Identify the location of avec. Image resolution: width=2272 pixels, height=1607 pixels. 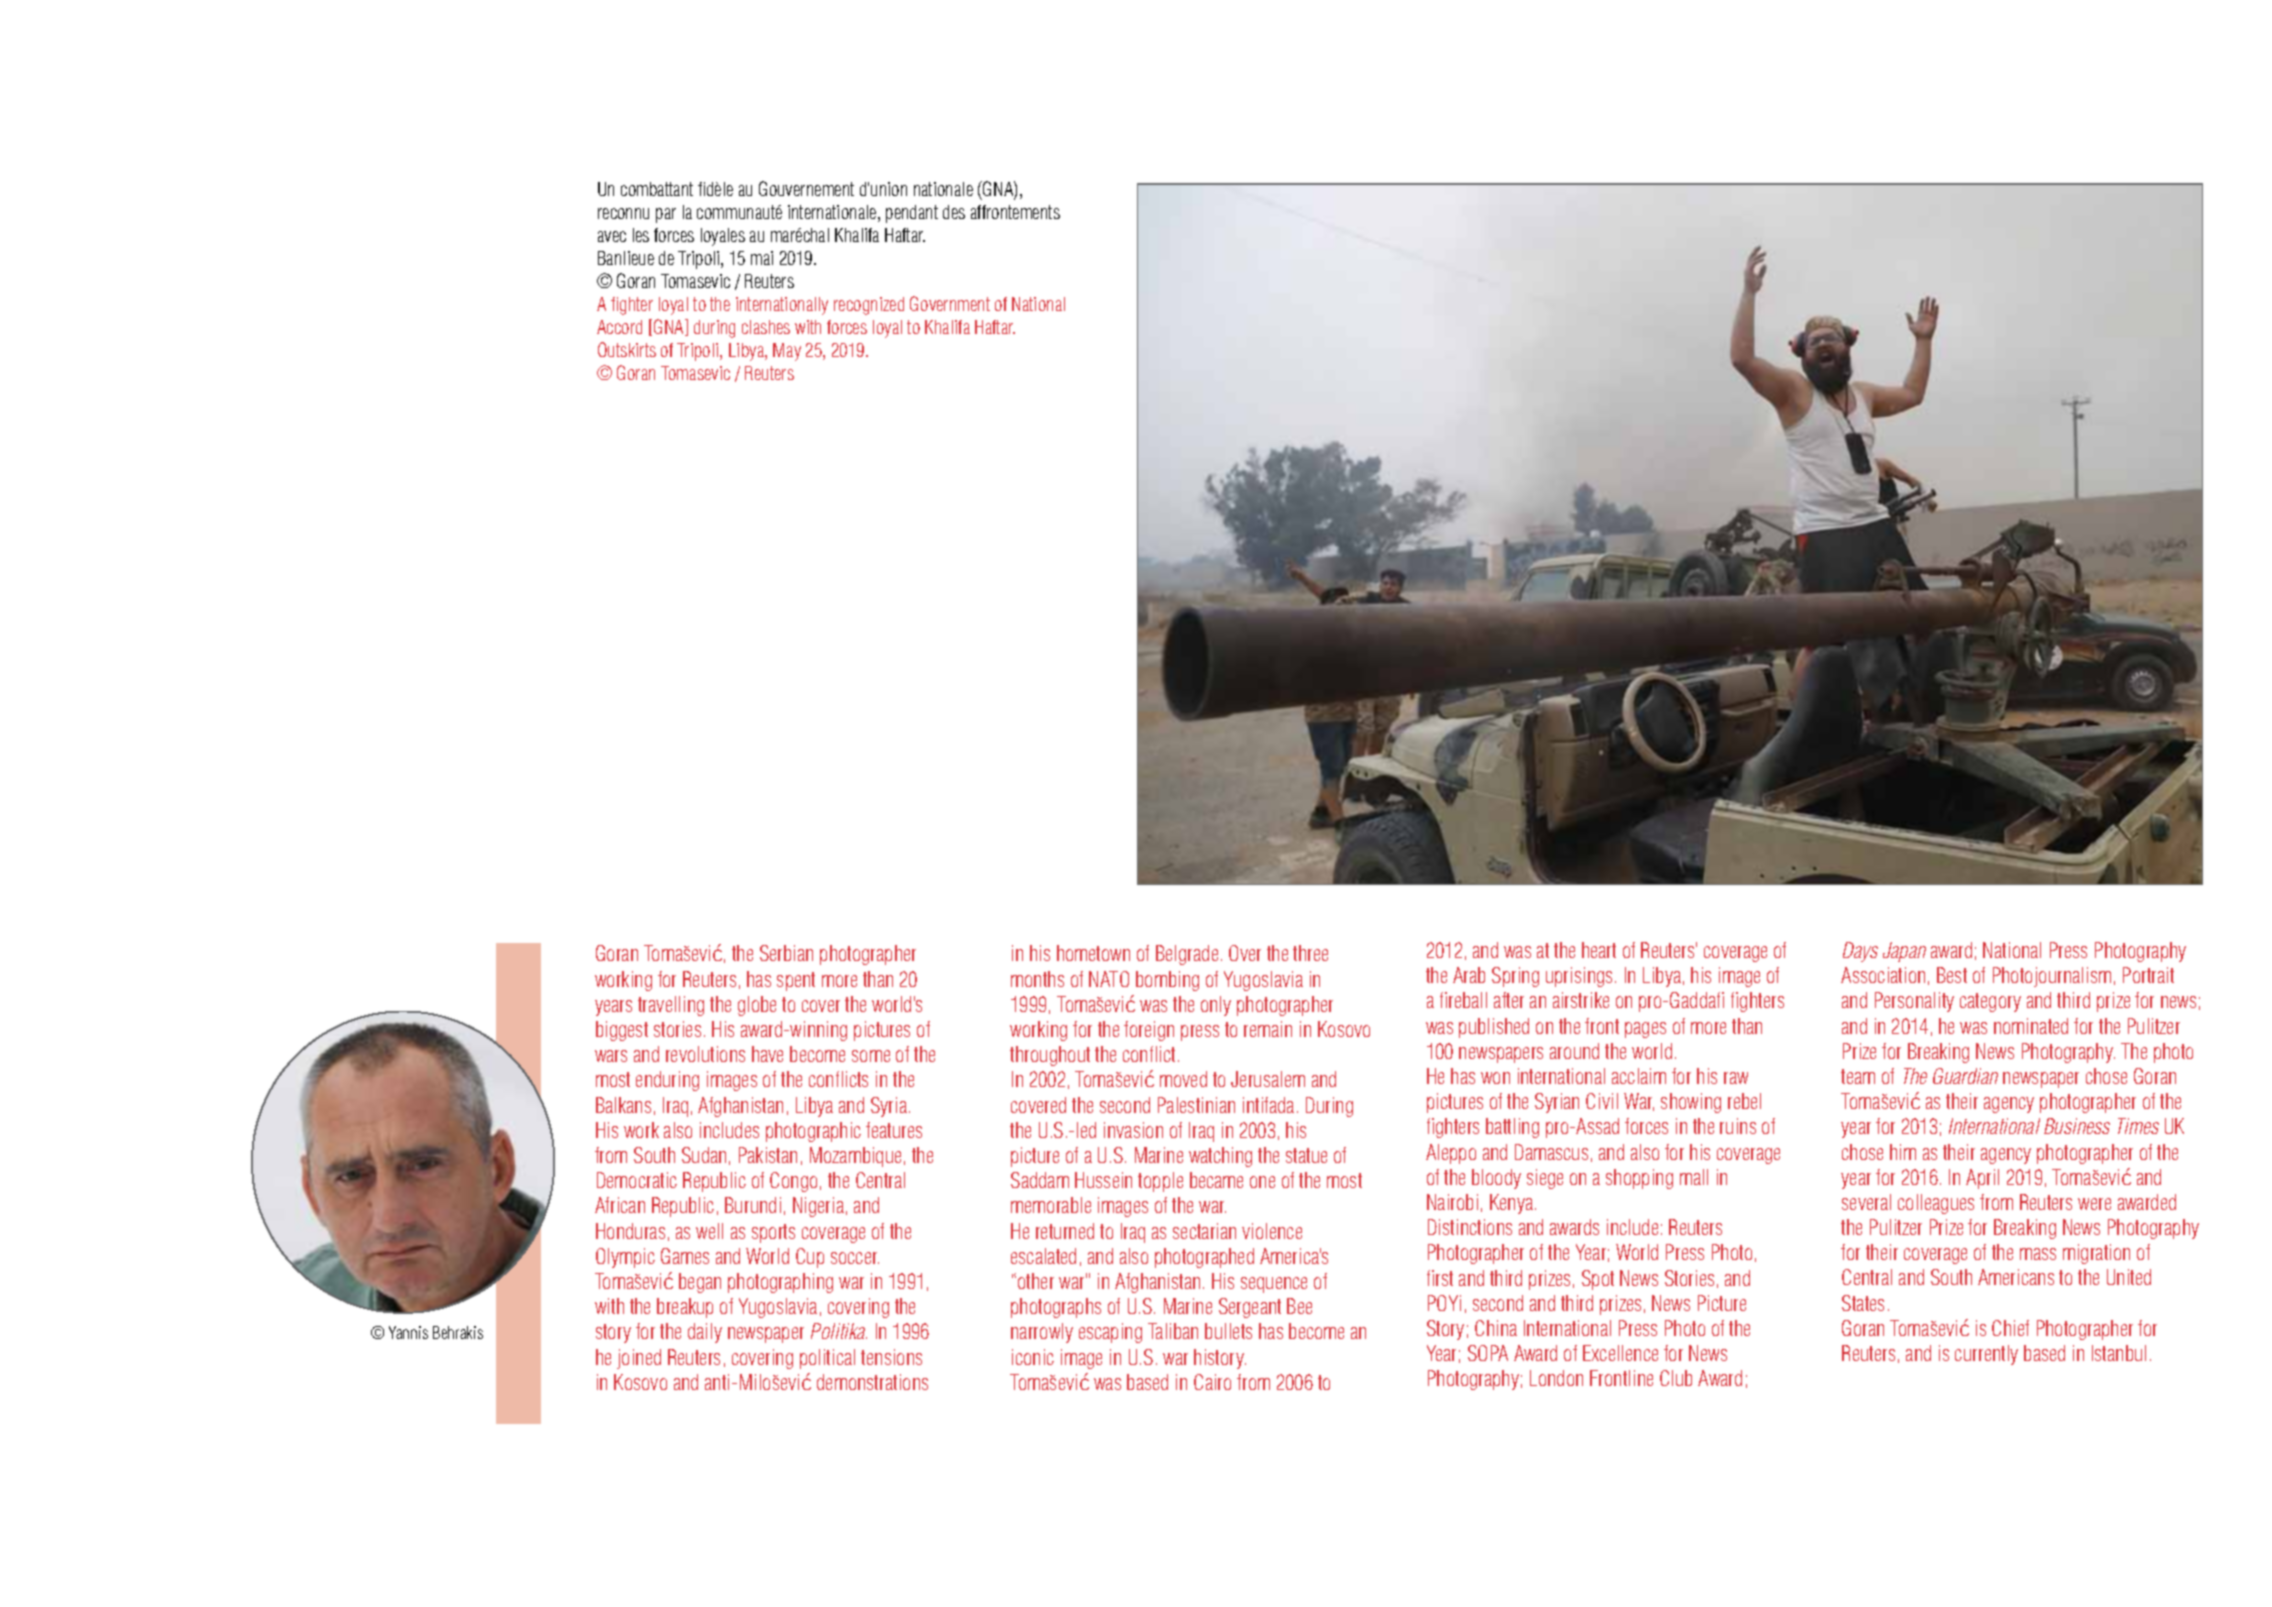
(612, 236).
